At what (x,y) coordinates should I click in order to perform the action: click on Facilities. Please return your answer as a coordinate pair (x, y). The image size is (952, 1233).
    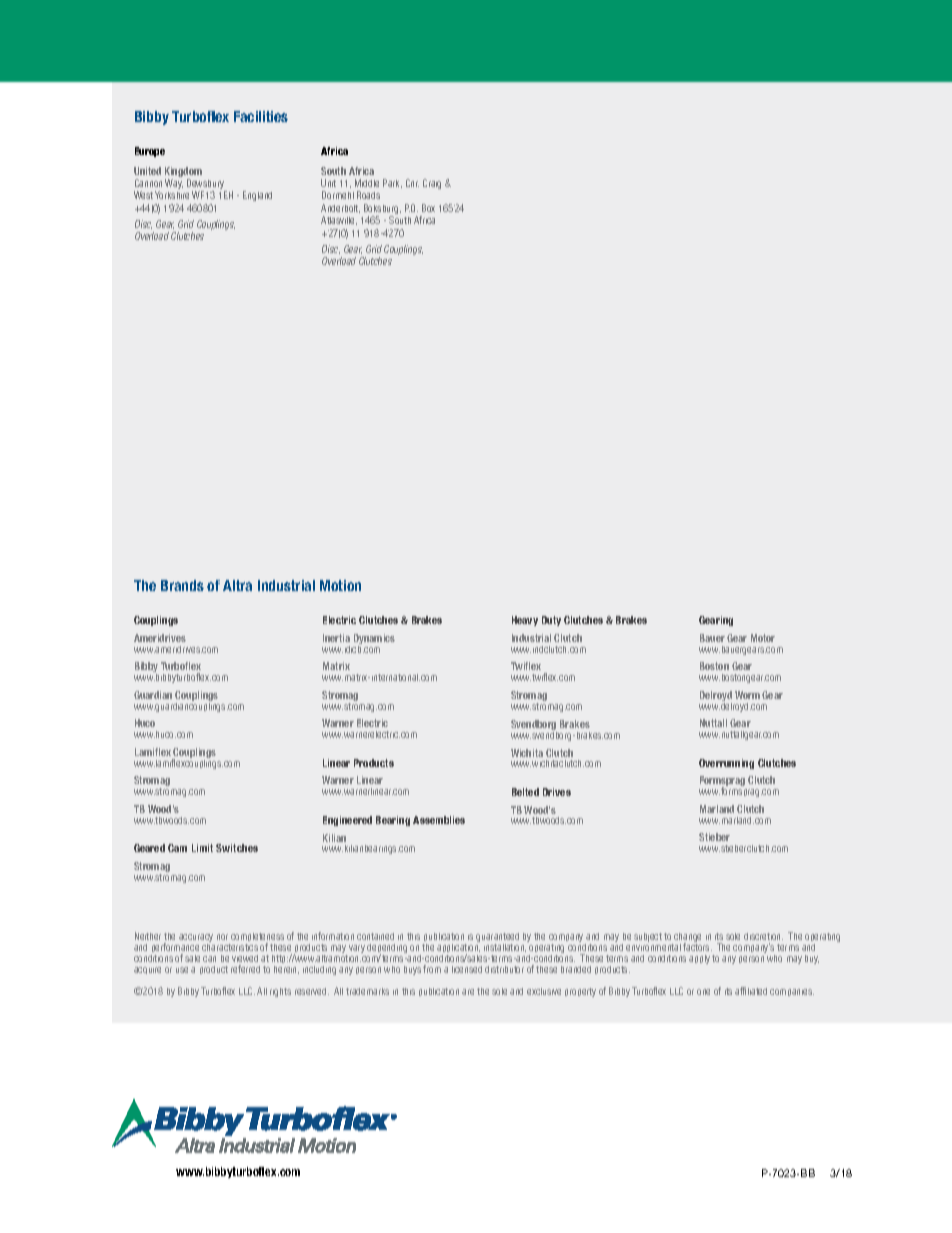
    Looking at the image, I should click on (261, 116).
